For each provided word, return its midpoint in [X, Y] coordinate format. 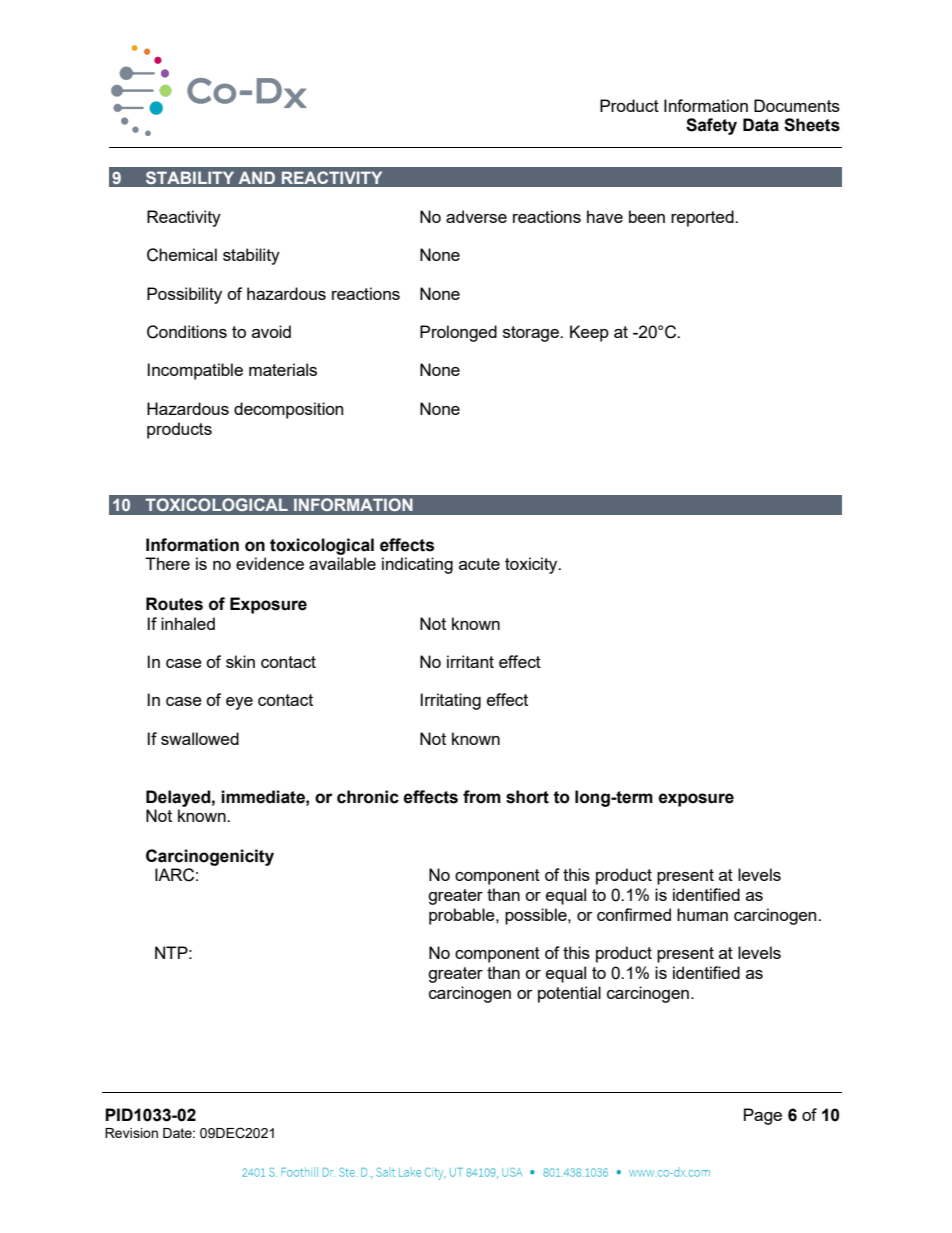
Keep [589, 333]
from [482, 797]
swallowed [200, 738]
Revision [131, 1133]
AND [257, 177]
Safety [711, 126]
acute [479, 564]
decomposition [288, 410]
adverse [476, 216]
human [702, 914]
